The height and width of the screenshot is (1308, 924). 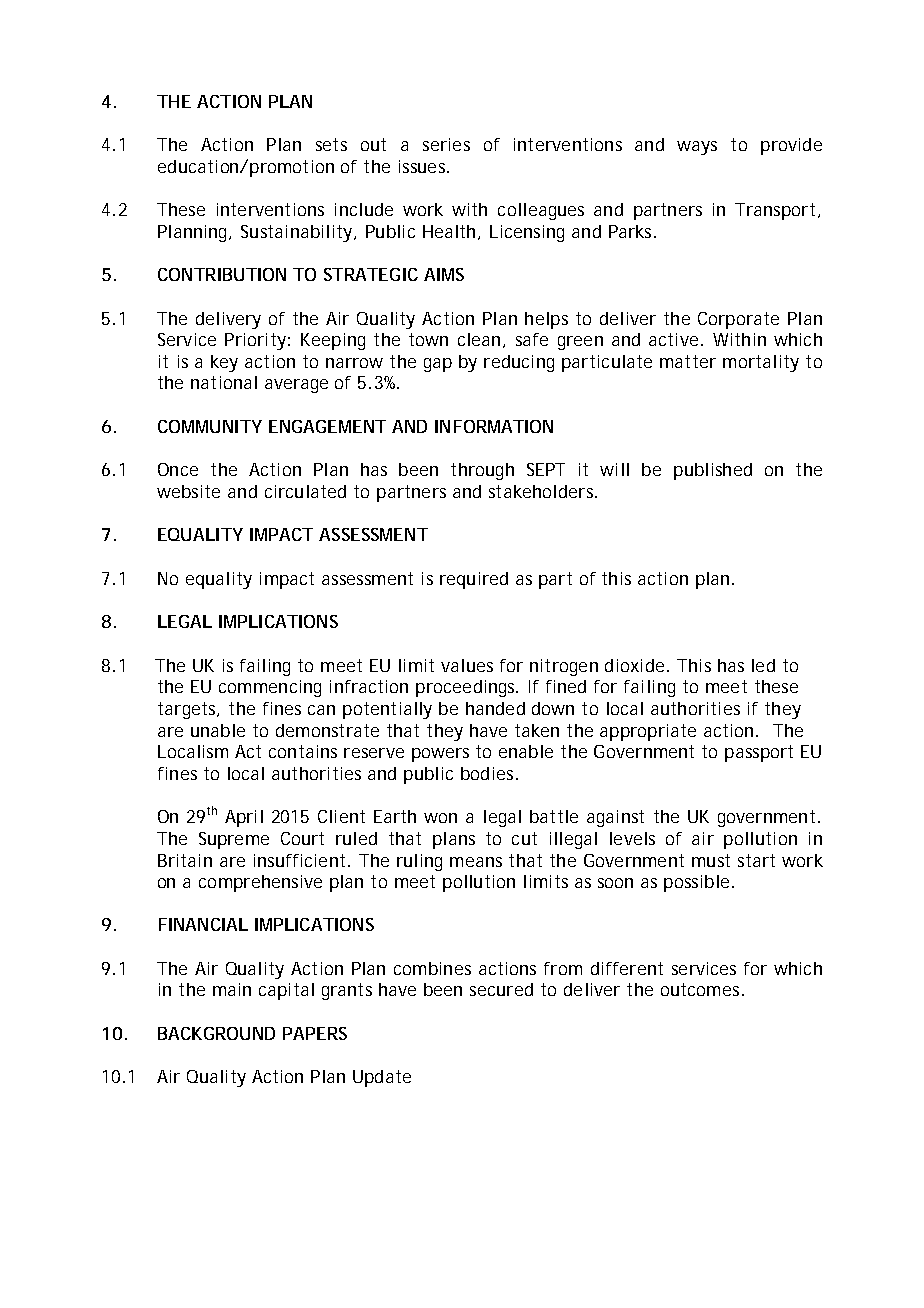 What do you see at coordinates (216, 1033) in the screenshot?
I see `BACKGROUND` at bounding box center [216, 1033].
